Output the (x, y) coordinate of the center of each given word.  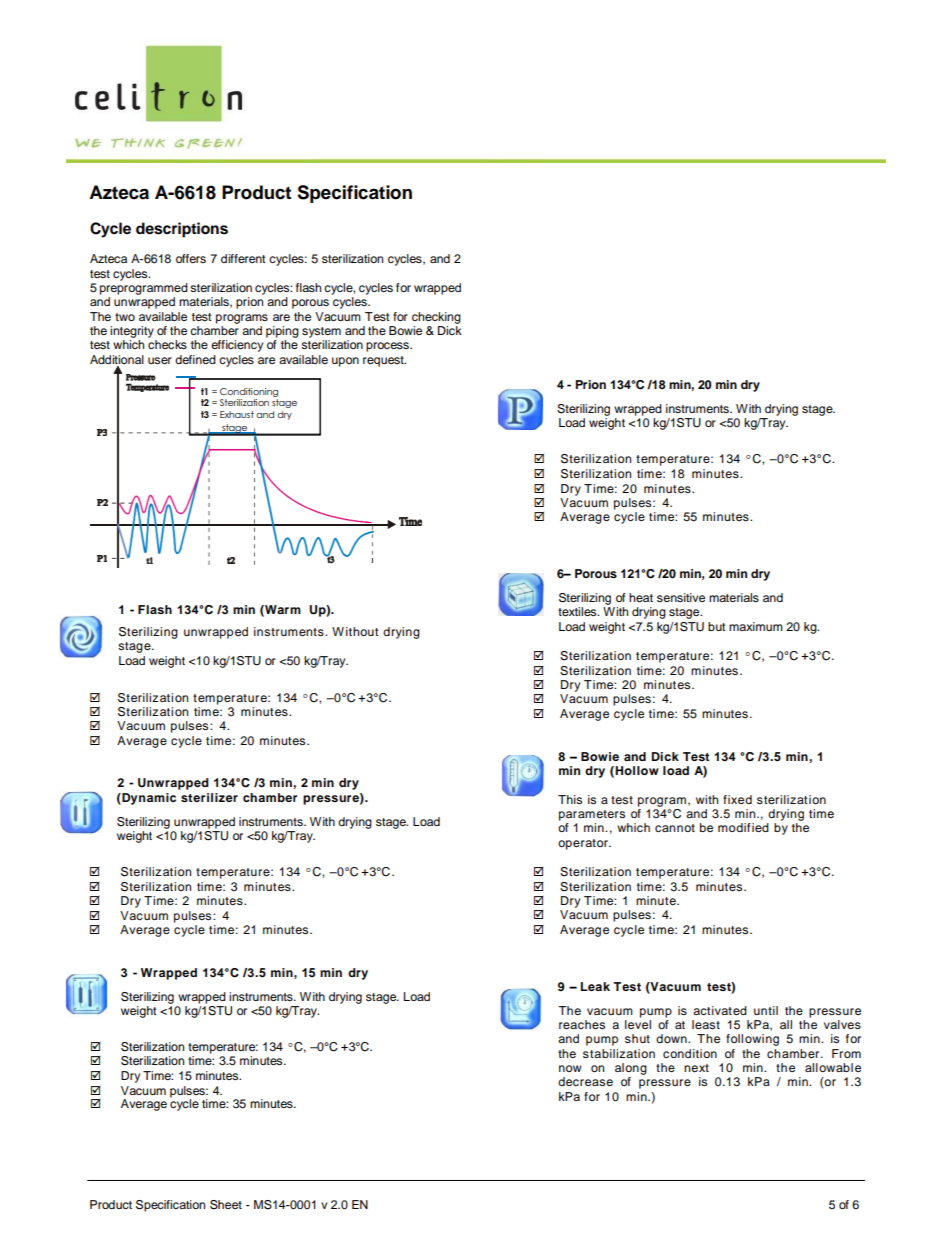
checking (436, 318)
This (570, 799)
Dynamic (148, 799)
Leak (595, 986)
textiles (578, 611)
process (388, 347)
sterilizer (209, 797)
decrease (585, 1081)
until (766, 1010)
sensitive (681, 597)
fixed (737, 799)
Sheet (226, 1205)
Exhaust (237, 414)
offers (191, 258)
